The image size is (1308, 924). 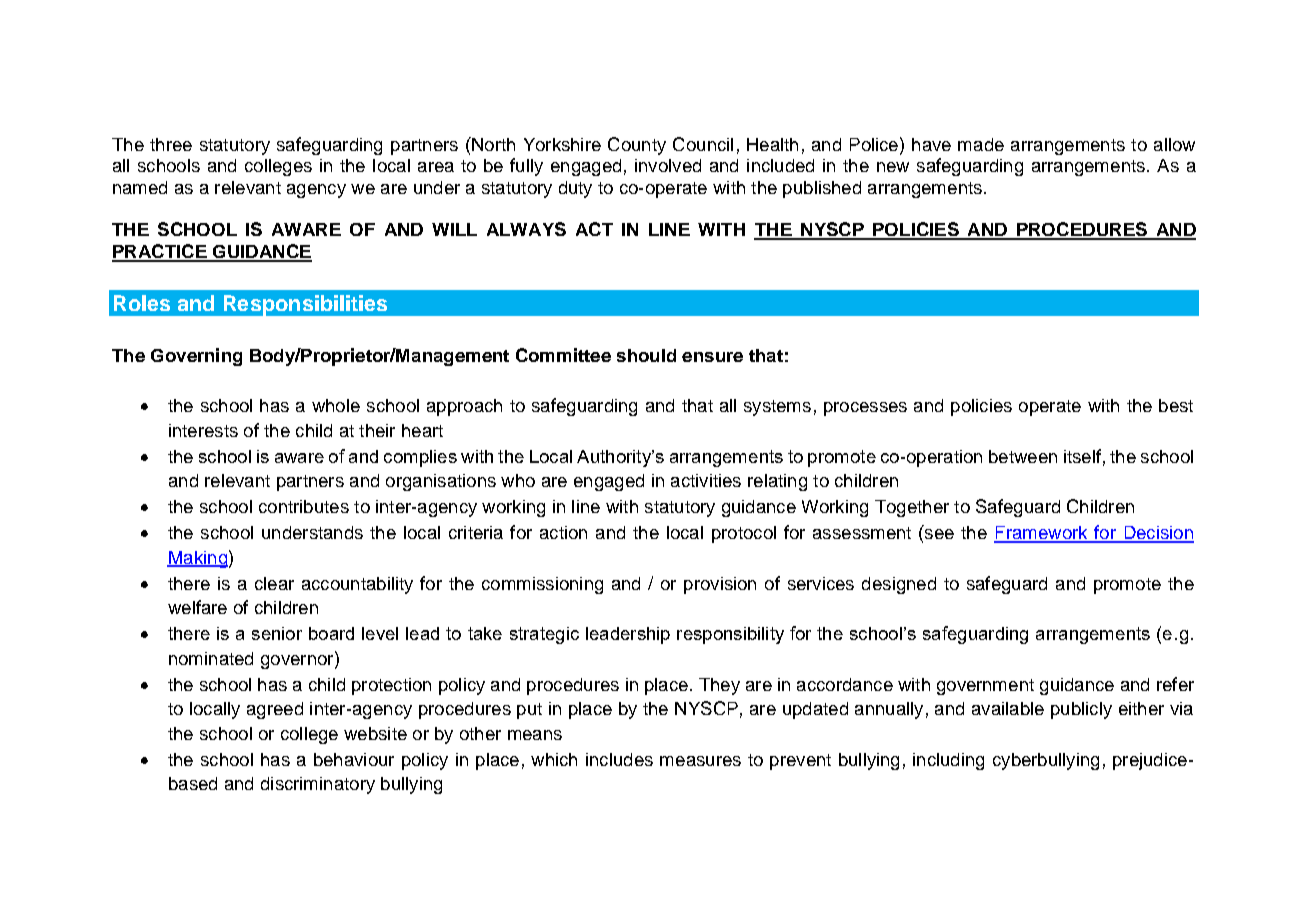 What do you see at coordinates (171, 144) in the document?
I see `three` at bounding box center [171, 144].
